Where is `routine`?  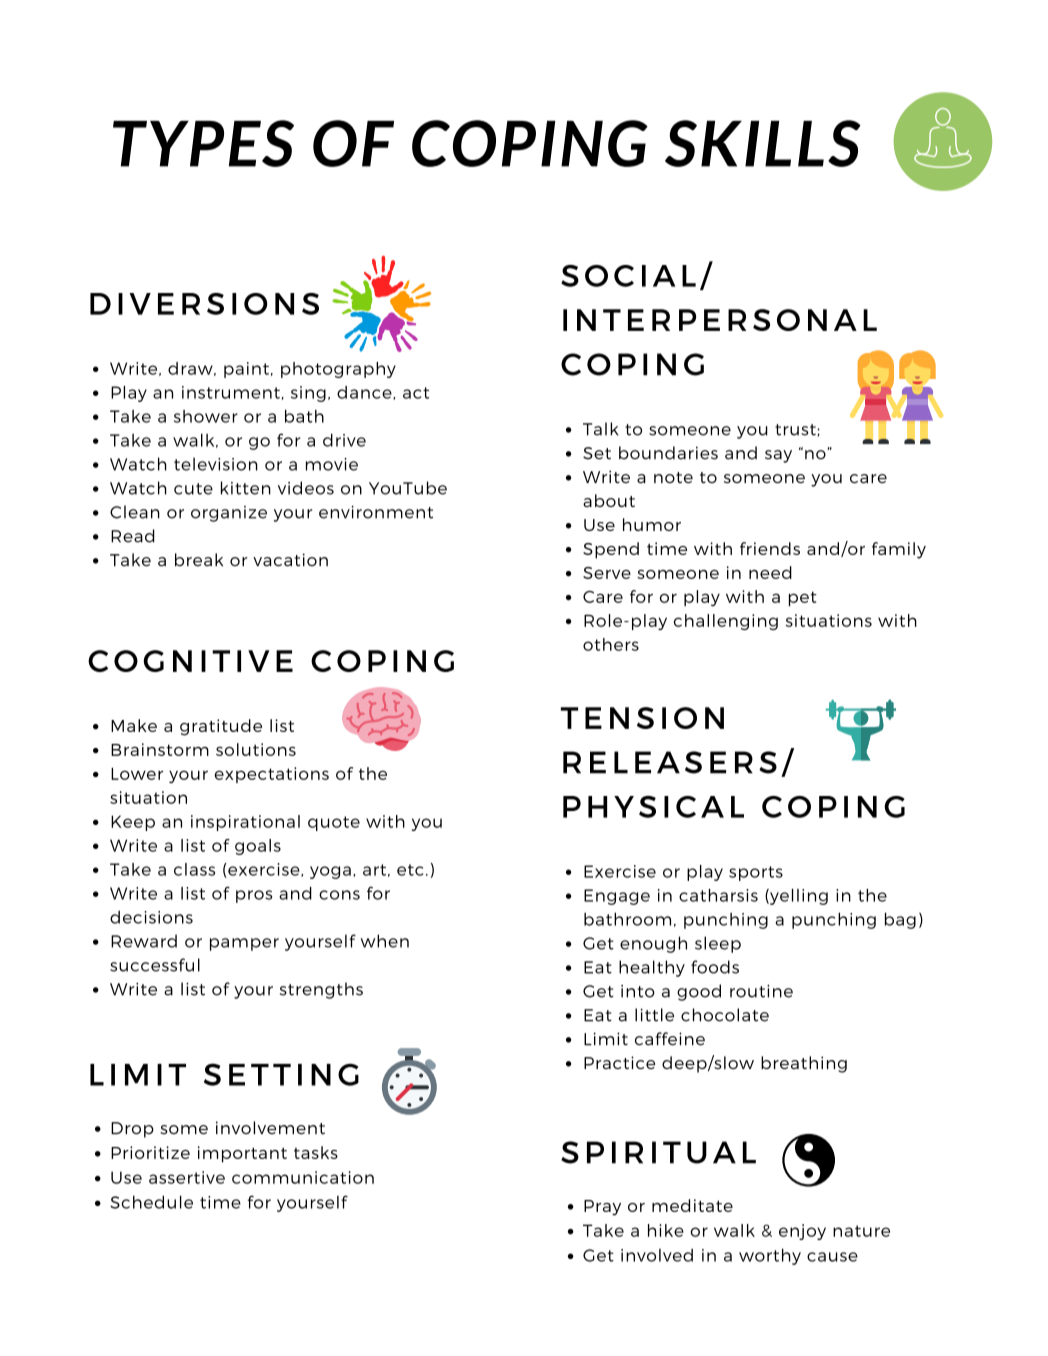
routine is located at coordinates (761, 991).
